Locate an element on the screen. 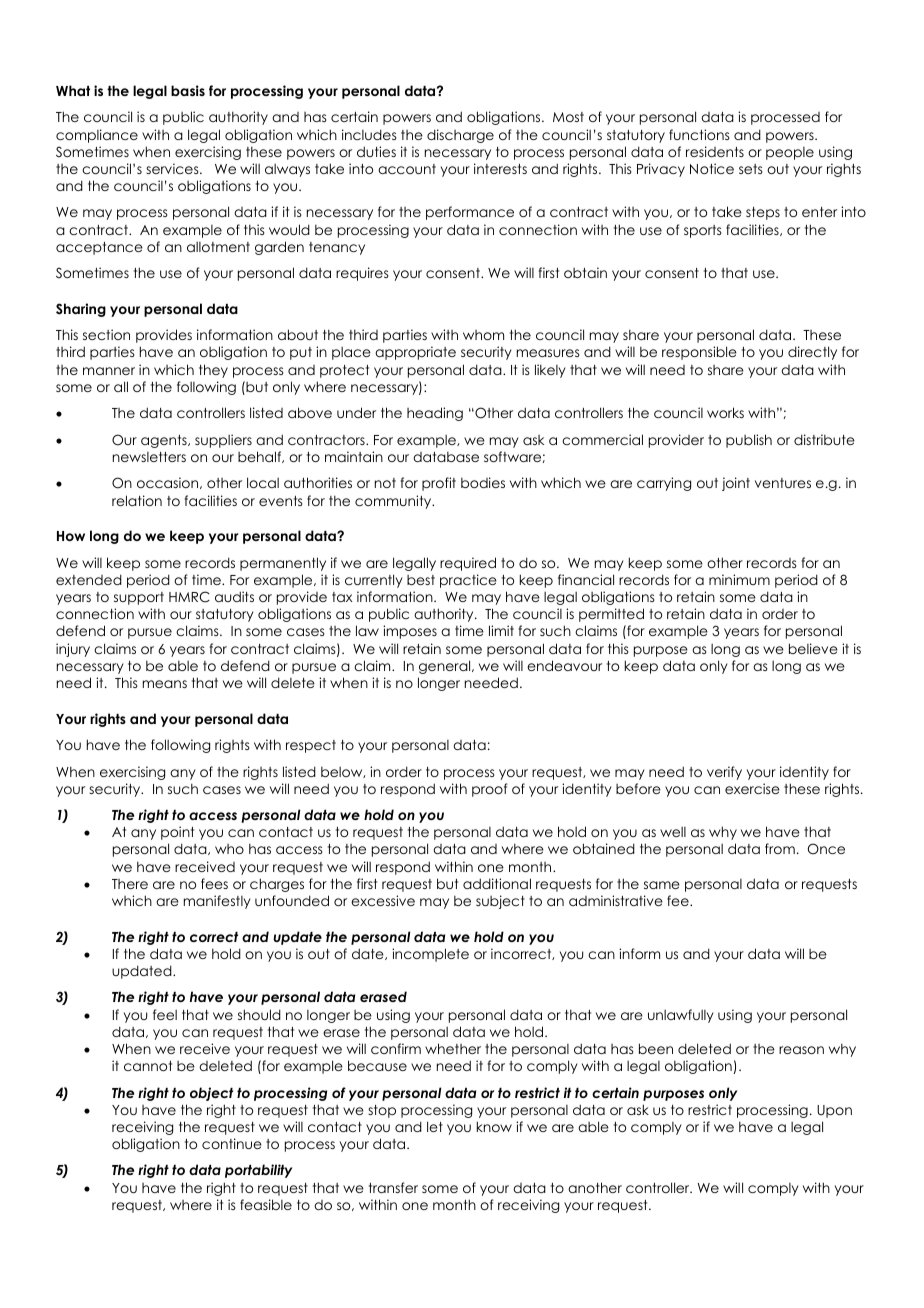  point is located at coordinates (177, 833).
